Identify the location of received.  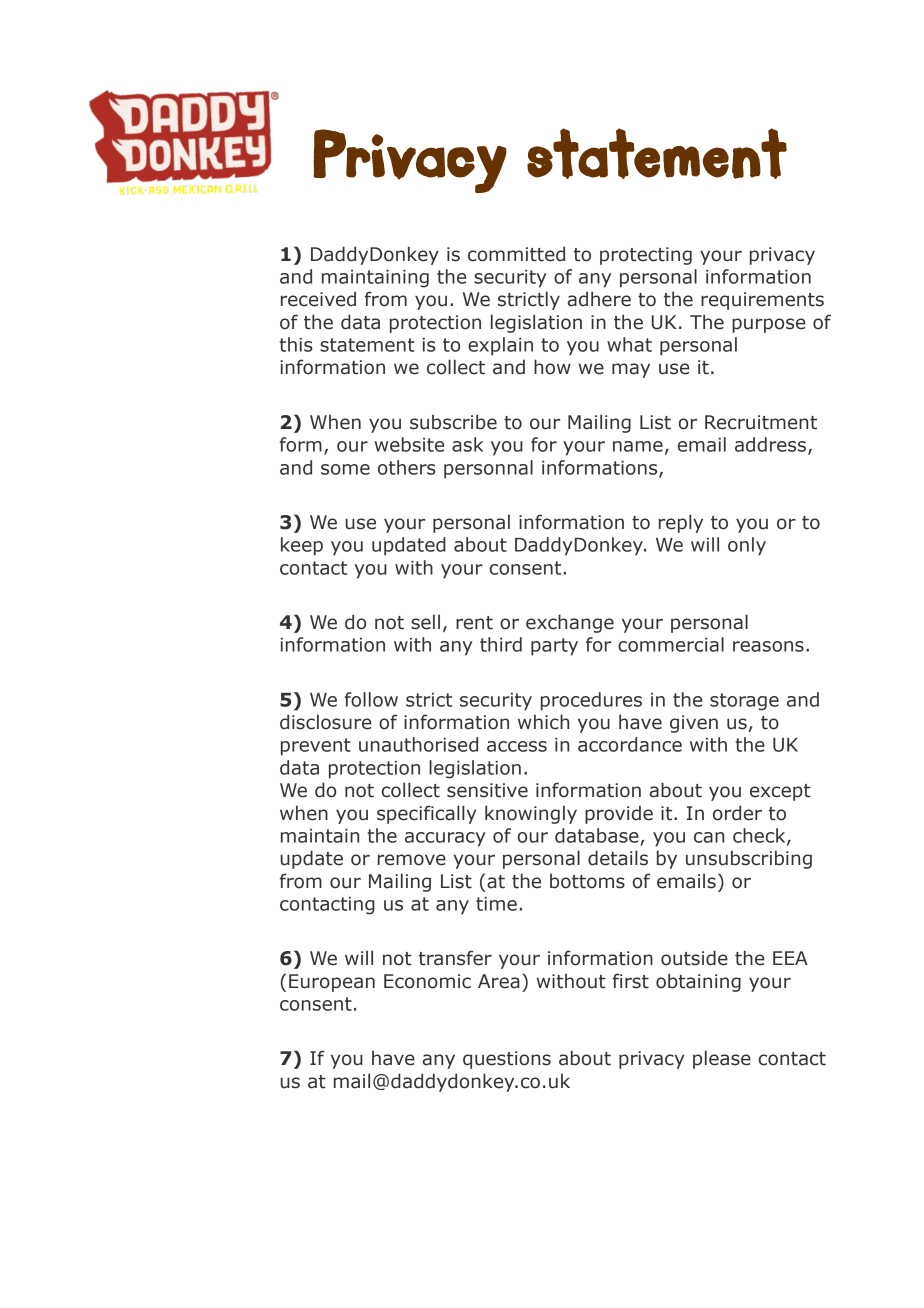
(318, 299).
